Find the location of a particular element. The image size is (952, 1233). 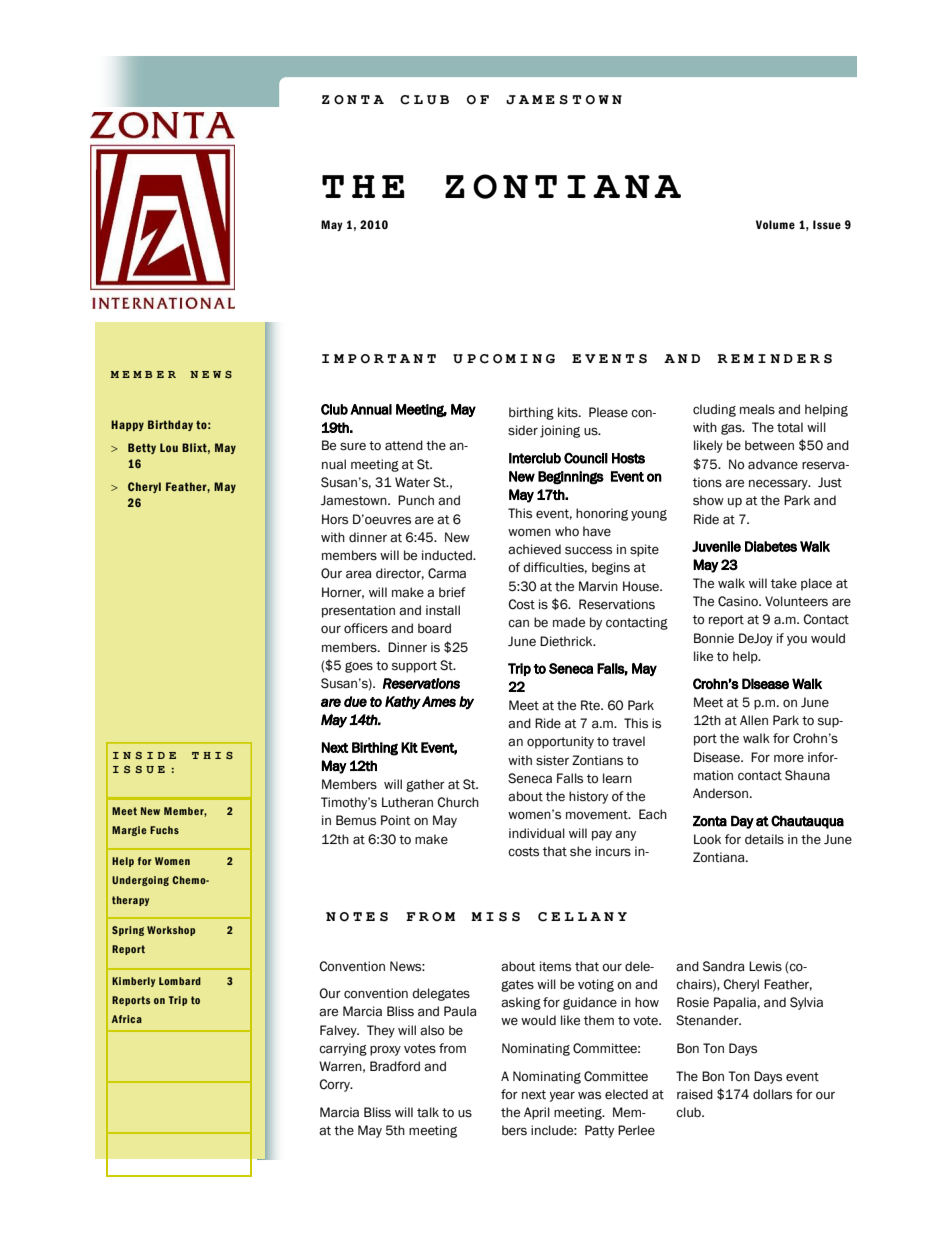

Corry is located at coordinates (335, 1085).
